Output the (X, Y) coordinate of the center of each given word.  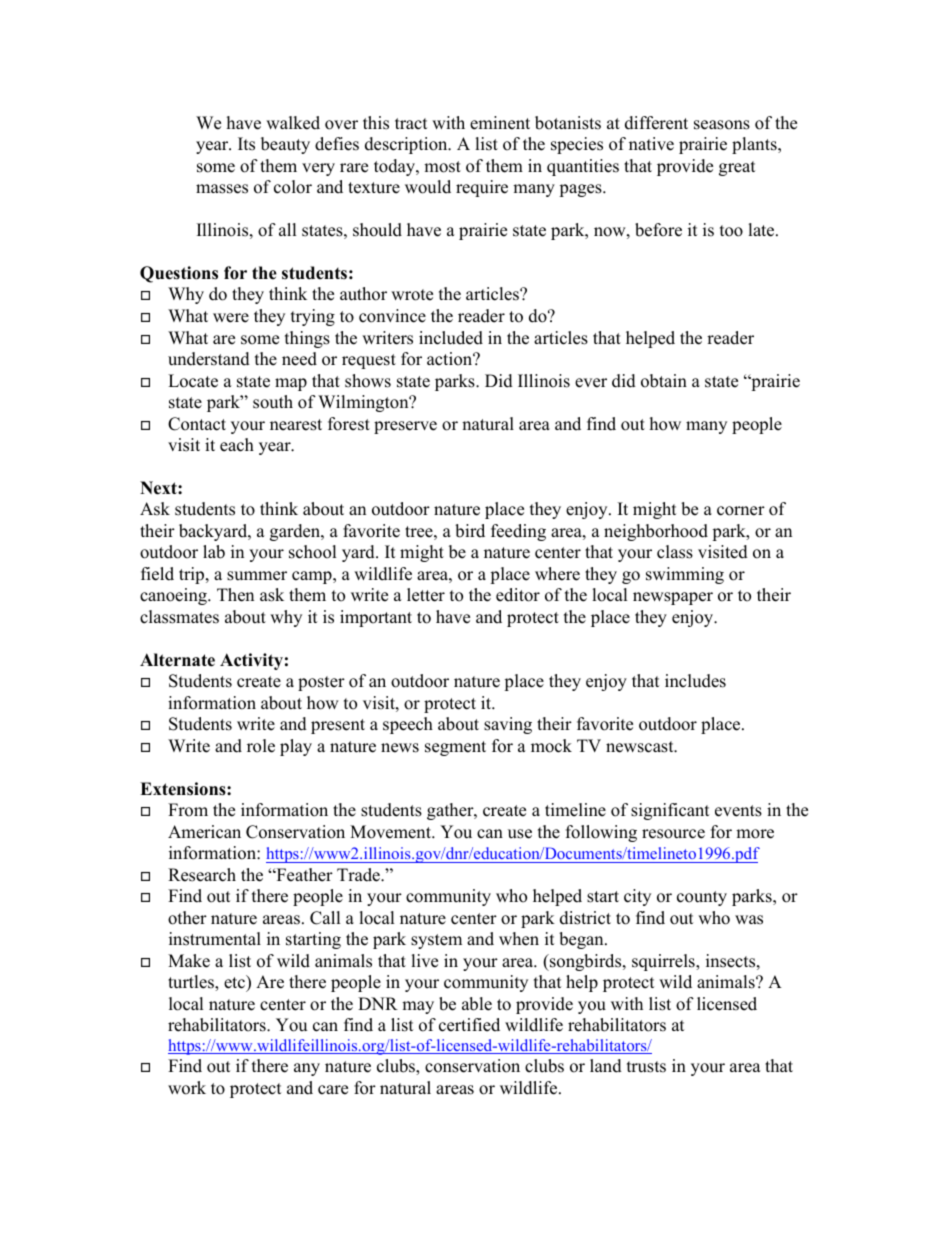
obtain (664, 381)
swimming (685, 575)
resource (673, 834)
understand (209, 359)
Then (235, 595)
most (442, 167)
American (204, 832)
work (187, 1088)
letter (426, 595)
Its (246, 144)
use (520, 834)
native (651, 144)
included (451, 338)
